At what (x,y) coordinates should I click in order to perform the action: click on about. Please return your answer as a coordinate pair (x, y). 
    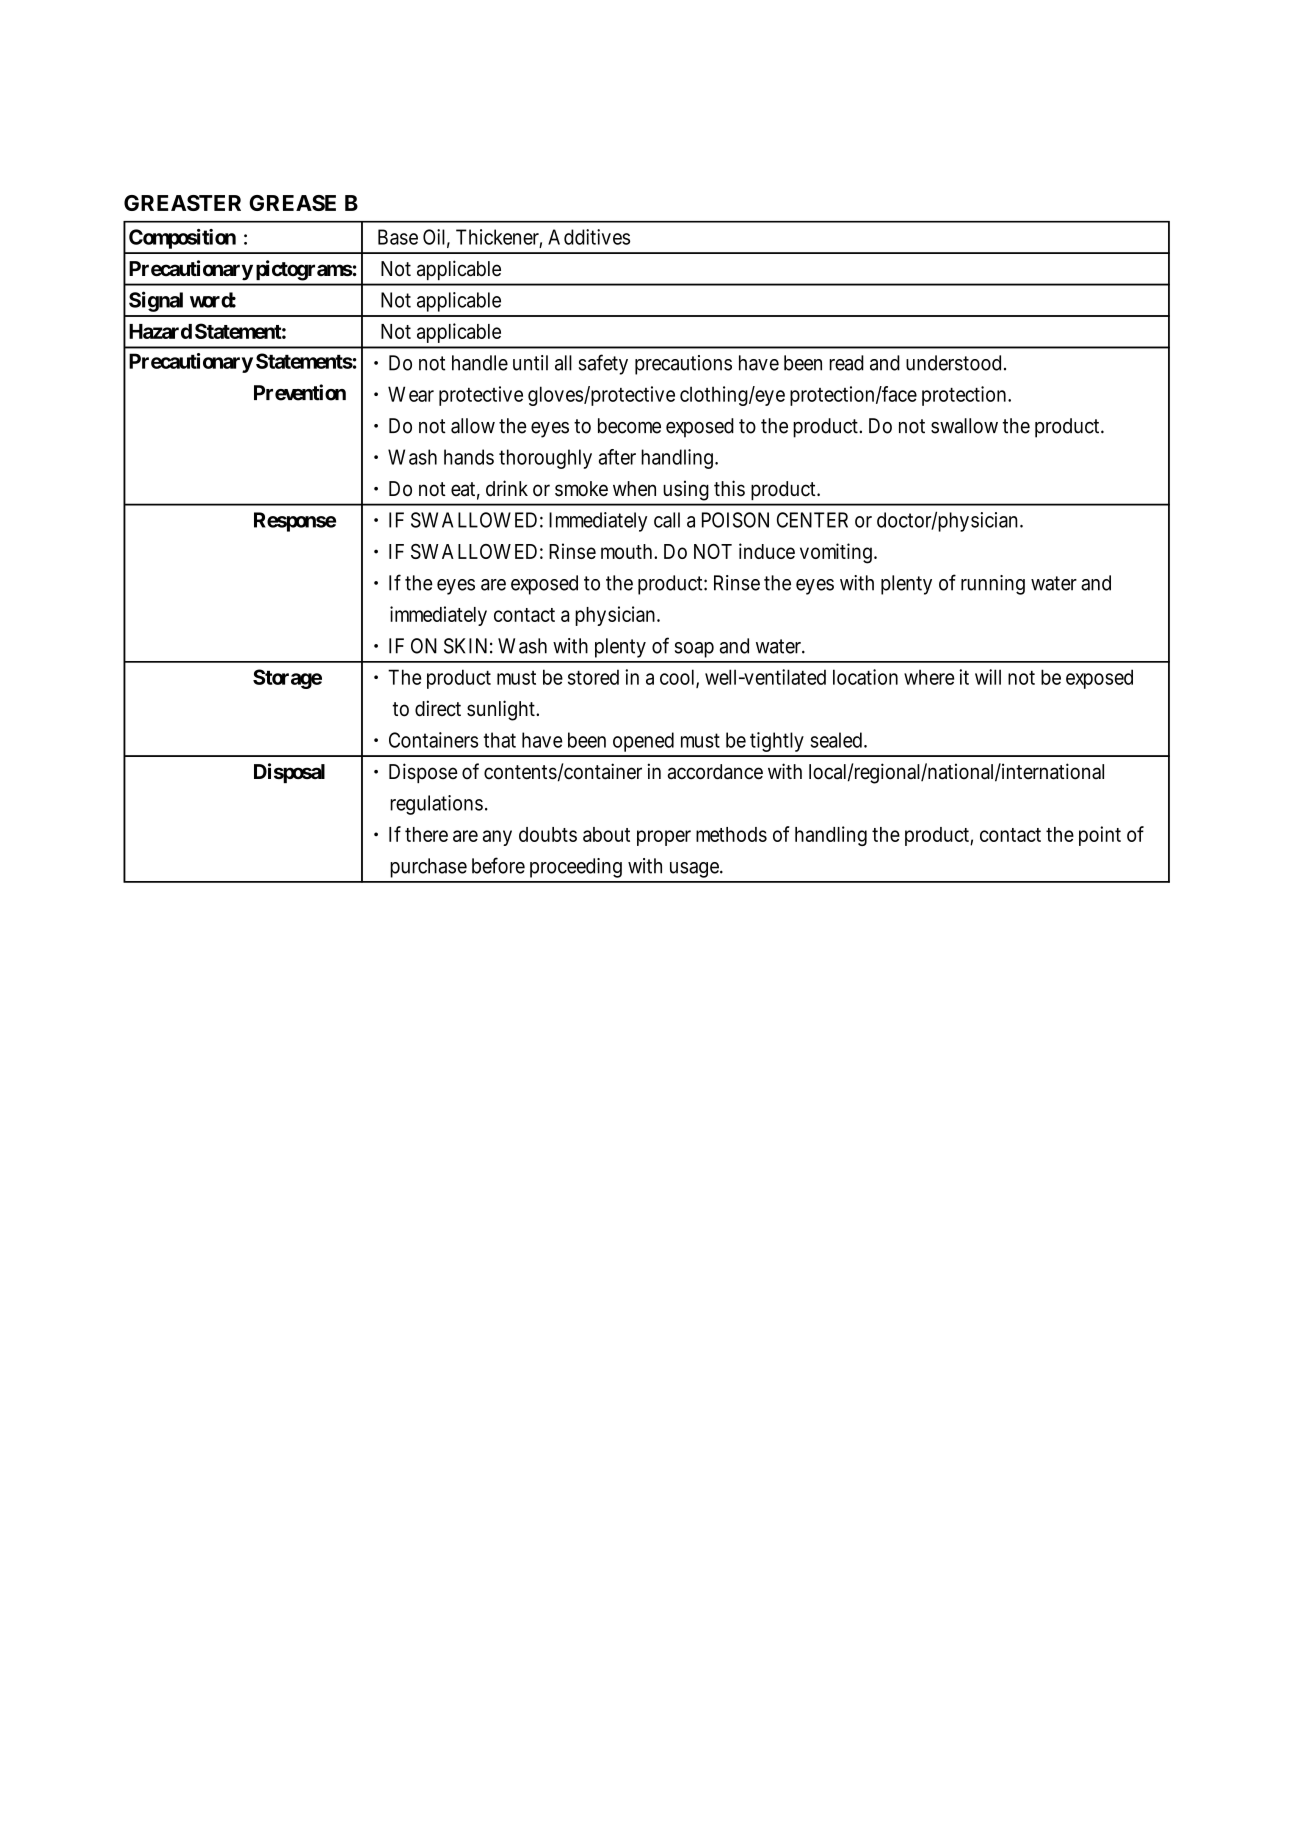
    Looking at the image, I should click on (606, 834).
